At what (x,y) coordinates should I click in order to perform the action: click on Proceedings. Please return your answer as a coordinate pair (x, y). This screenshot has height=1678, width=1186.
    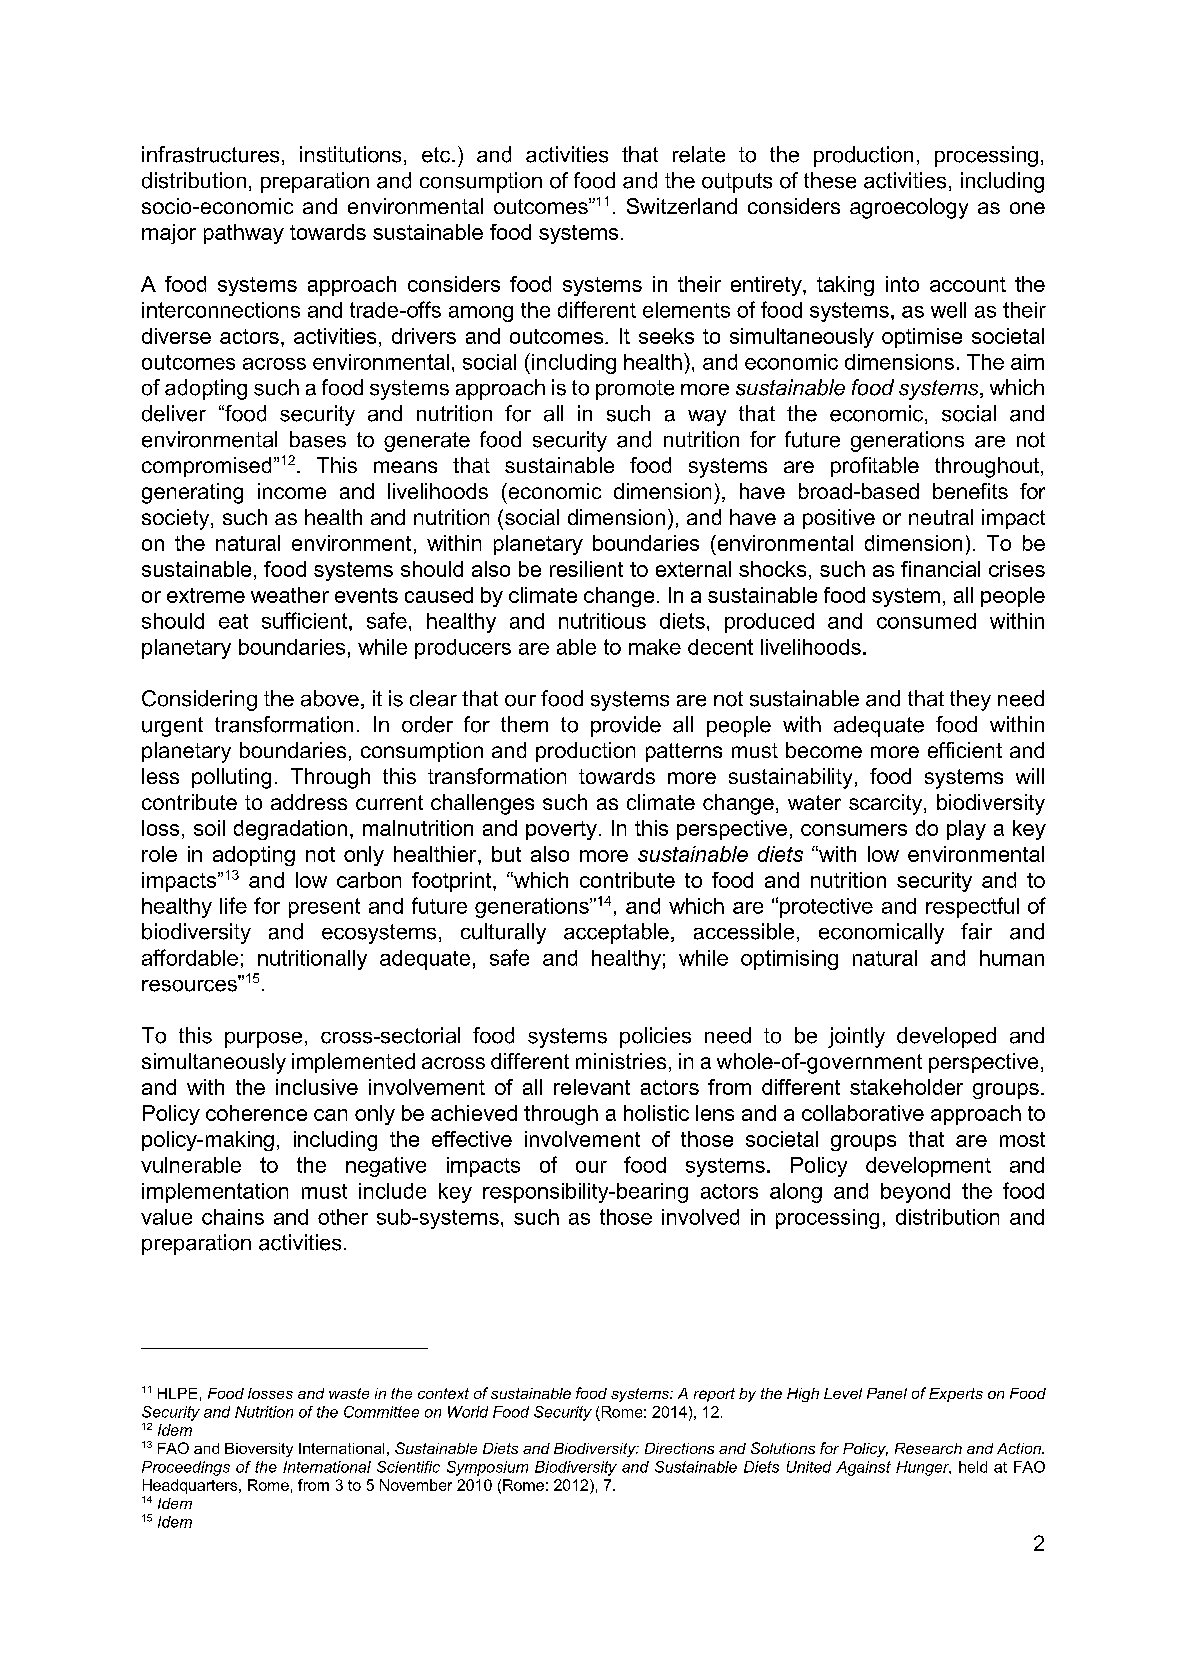
    Looking at the image, I should click on (186, 1468).
